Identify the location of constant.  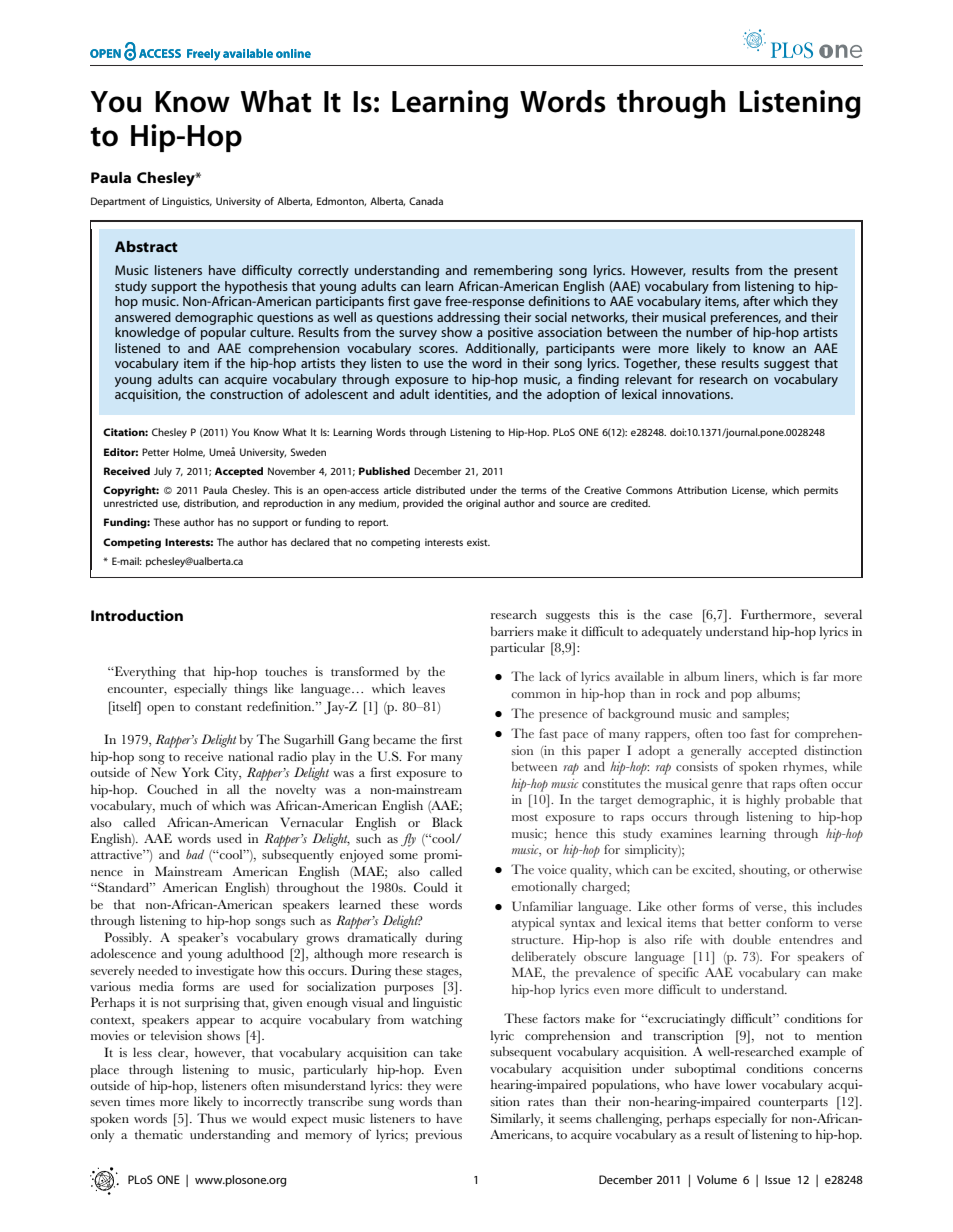
(218, 707).
